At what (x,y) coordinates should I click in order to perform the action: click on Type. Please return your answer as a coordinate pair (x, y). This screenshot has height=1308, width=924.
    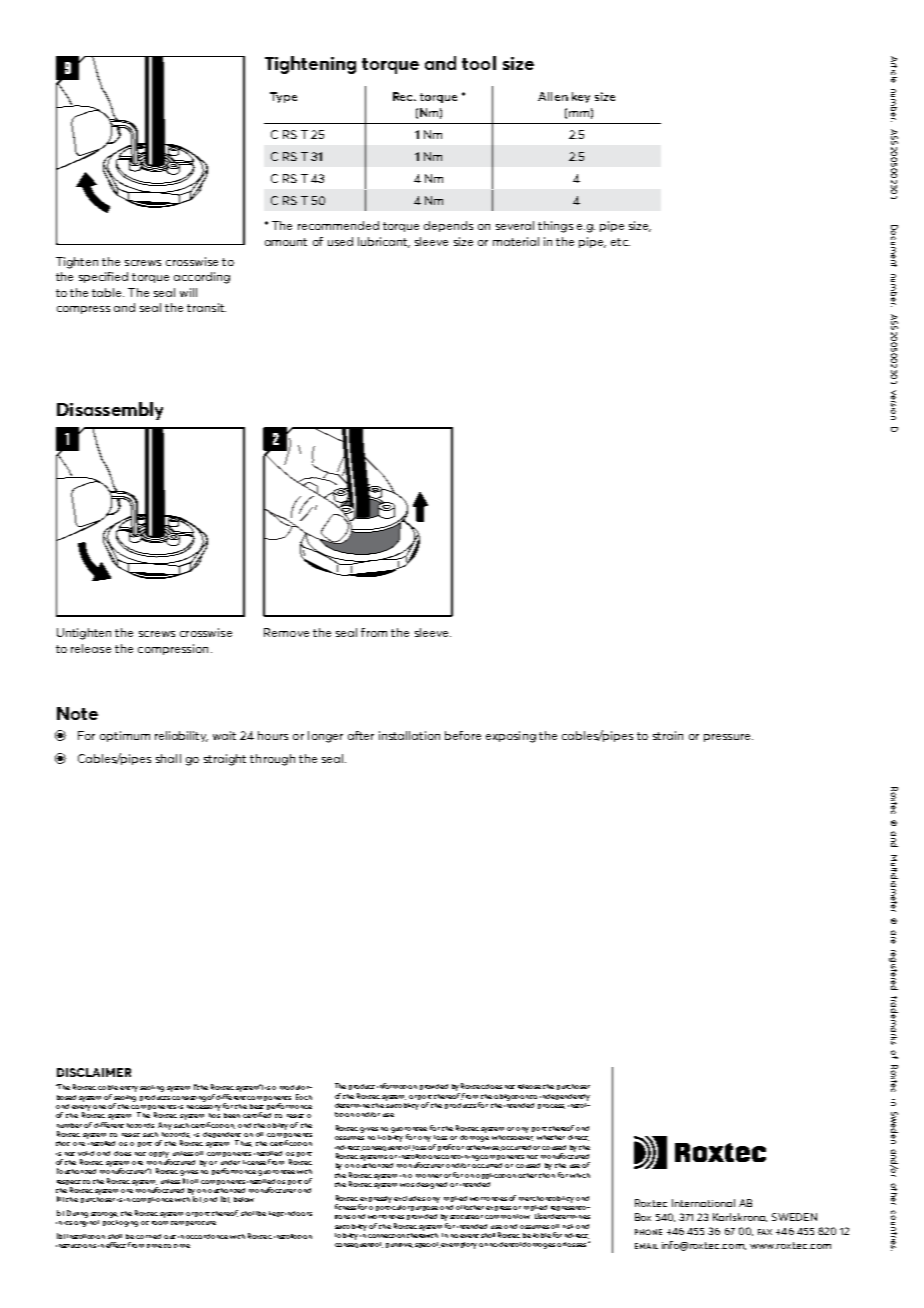
    Looking at the image, I should click on (283, 97).
